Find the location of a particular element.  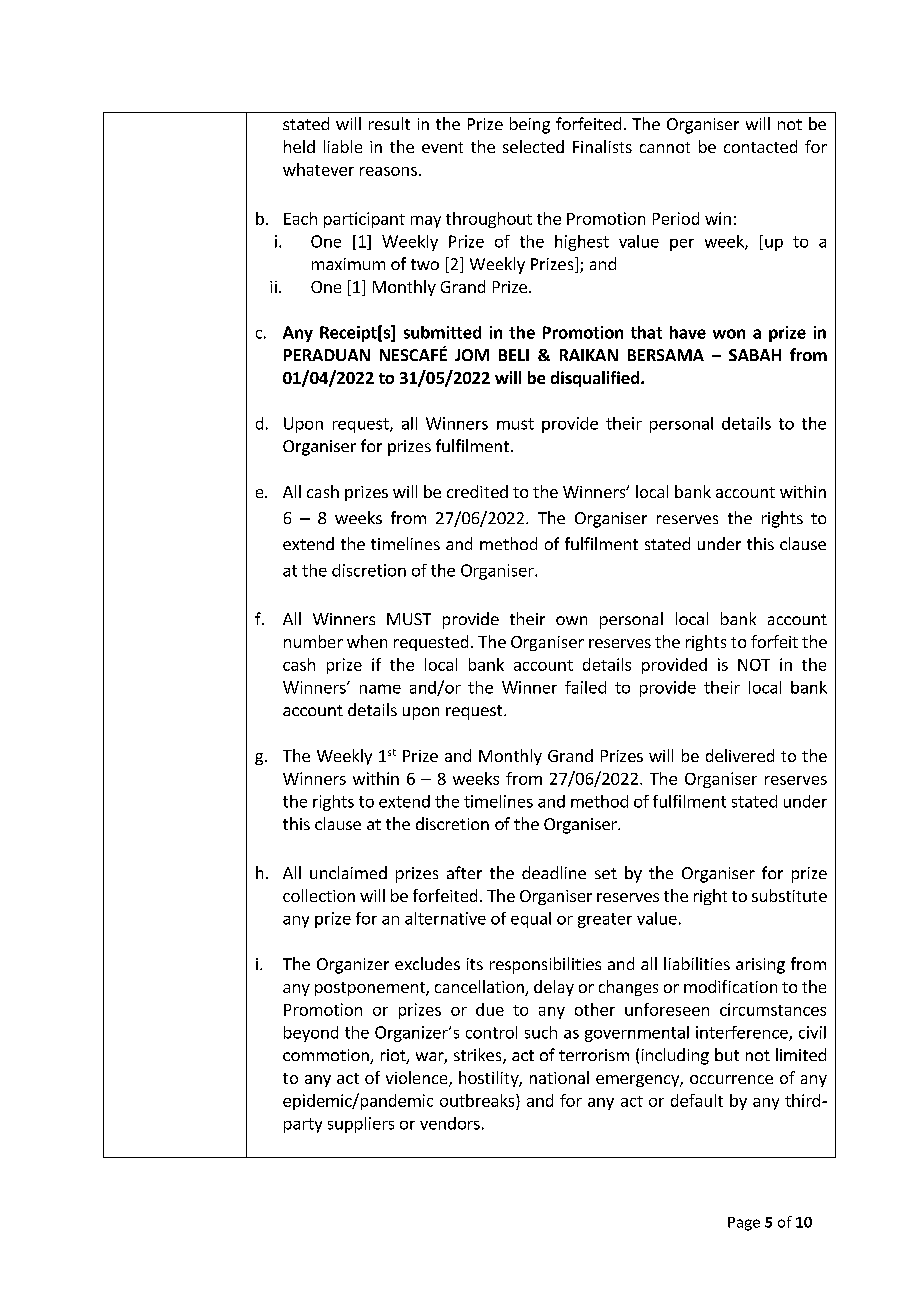

unclaimed is located at coordinates (348, 872).
